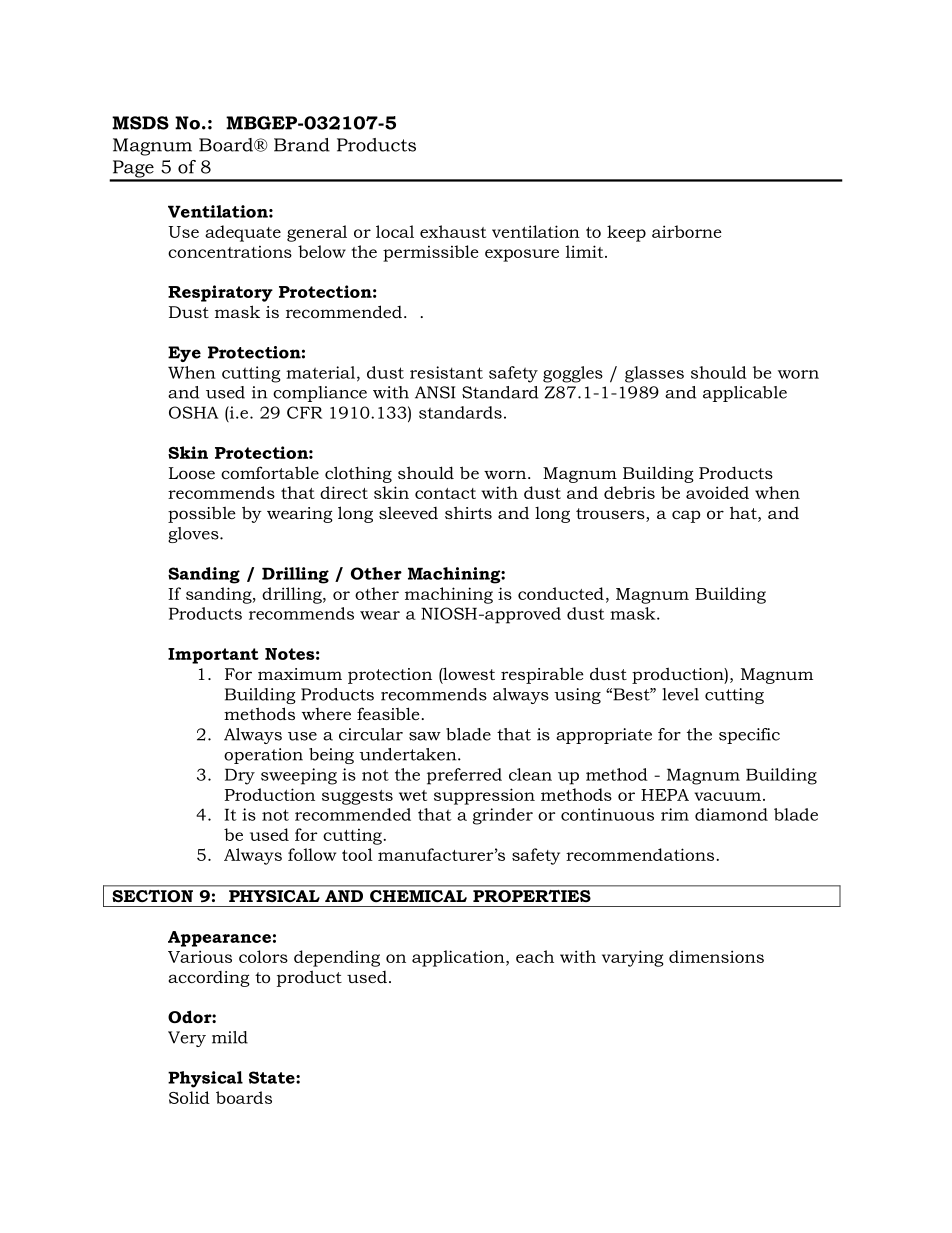 This screenshot has width=952, height=1233. Describe the element at coordinates (687, 231) in the screenshot. I see `airborne` at that location.
